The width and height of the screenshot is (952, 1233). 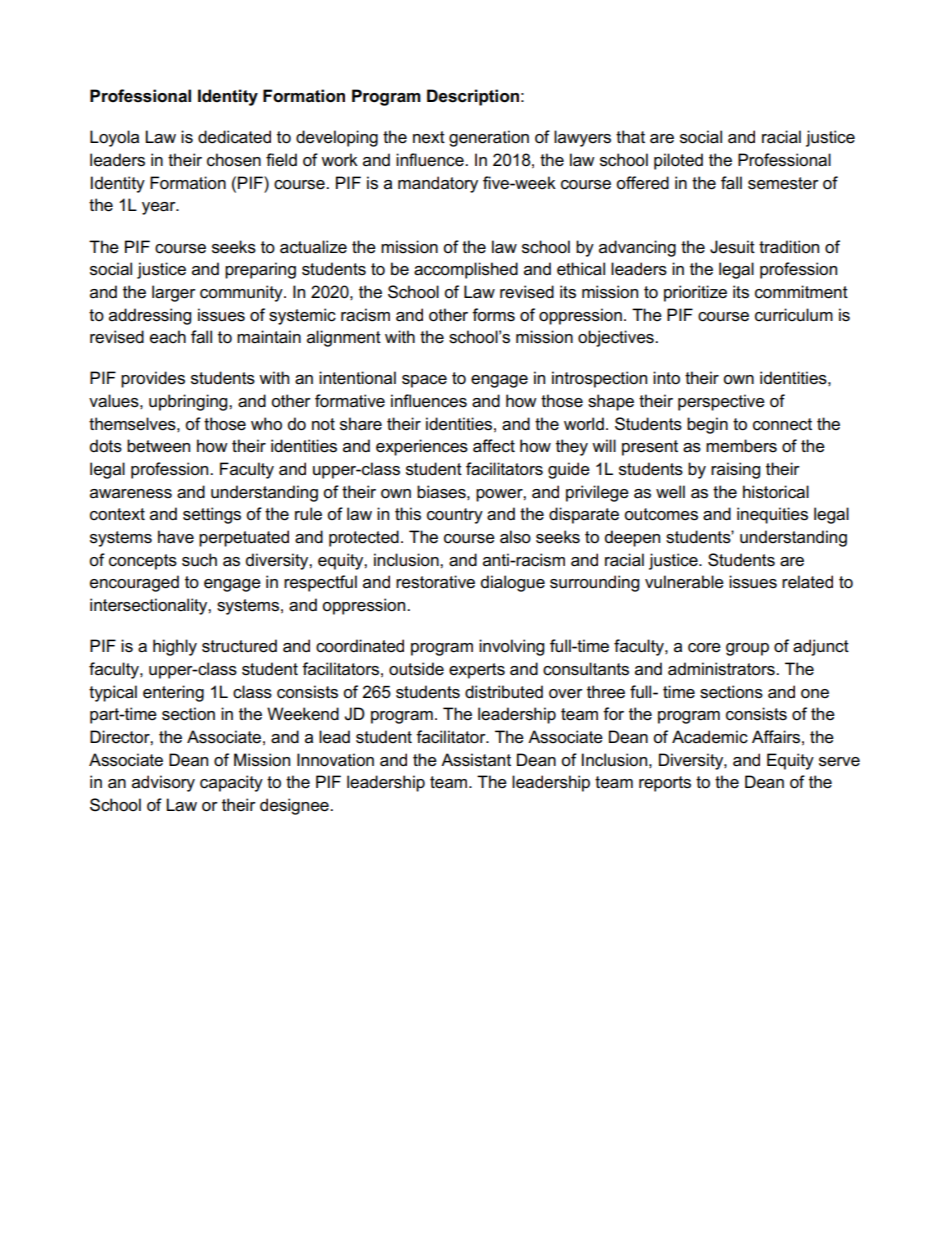 What do you see at coordinates (494, 446) in the screenshot?
I see `affect` at bounding box center [494, 446].
